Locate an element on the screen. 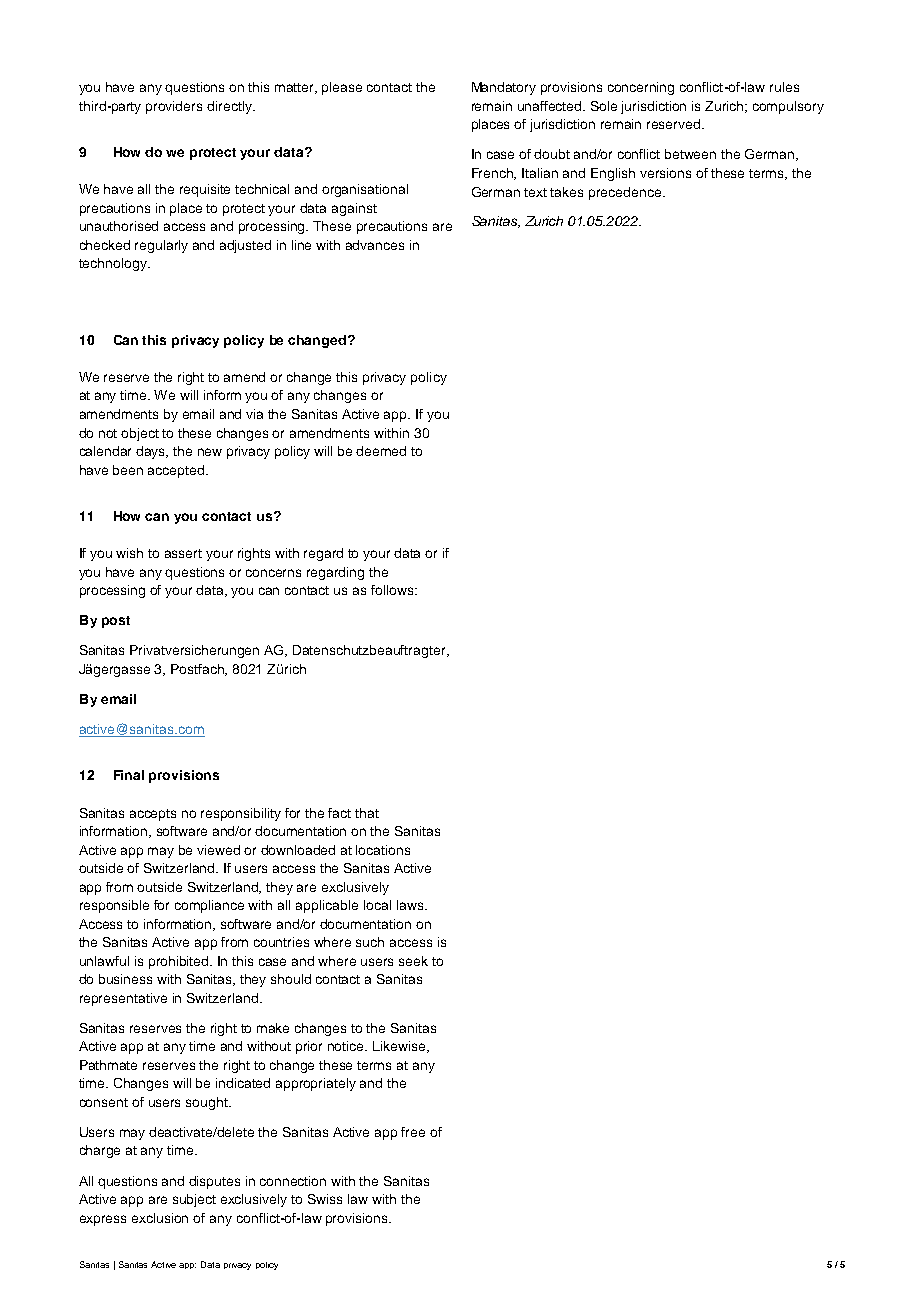 This screenshot has width=924, height=1307. accepted is located at coordinates (177, 471).
